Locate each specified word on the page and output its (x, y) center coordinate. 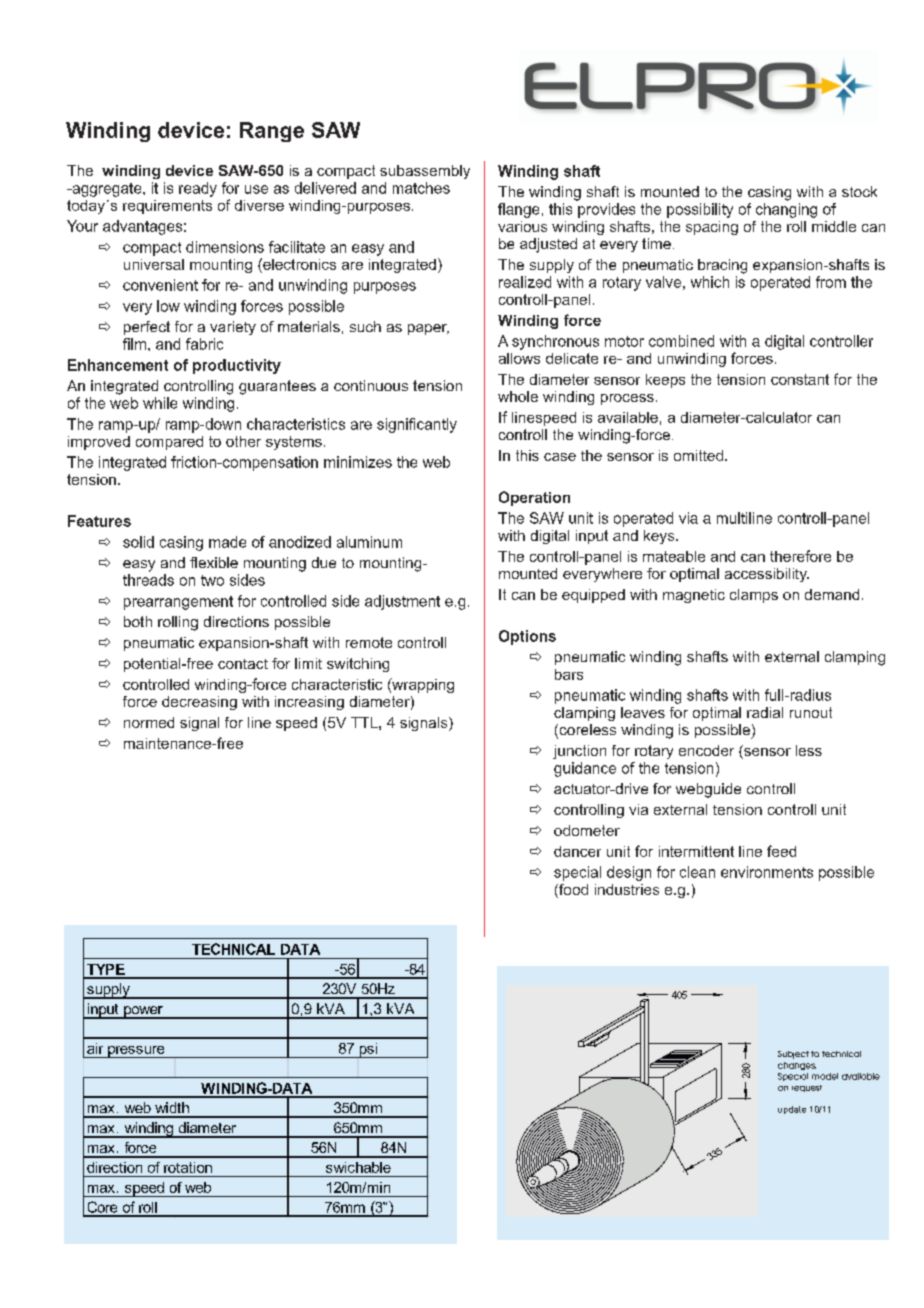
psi (368, 1050)
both (138, 621)
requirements (167, 207)
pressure (136, 1052)
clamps (754, 596)
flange (518, 210)
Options (527, 637)
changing (786, 210)
